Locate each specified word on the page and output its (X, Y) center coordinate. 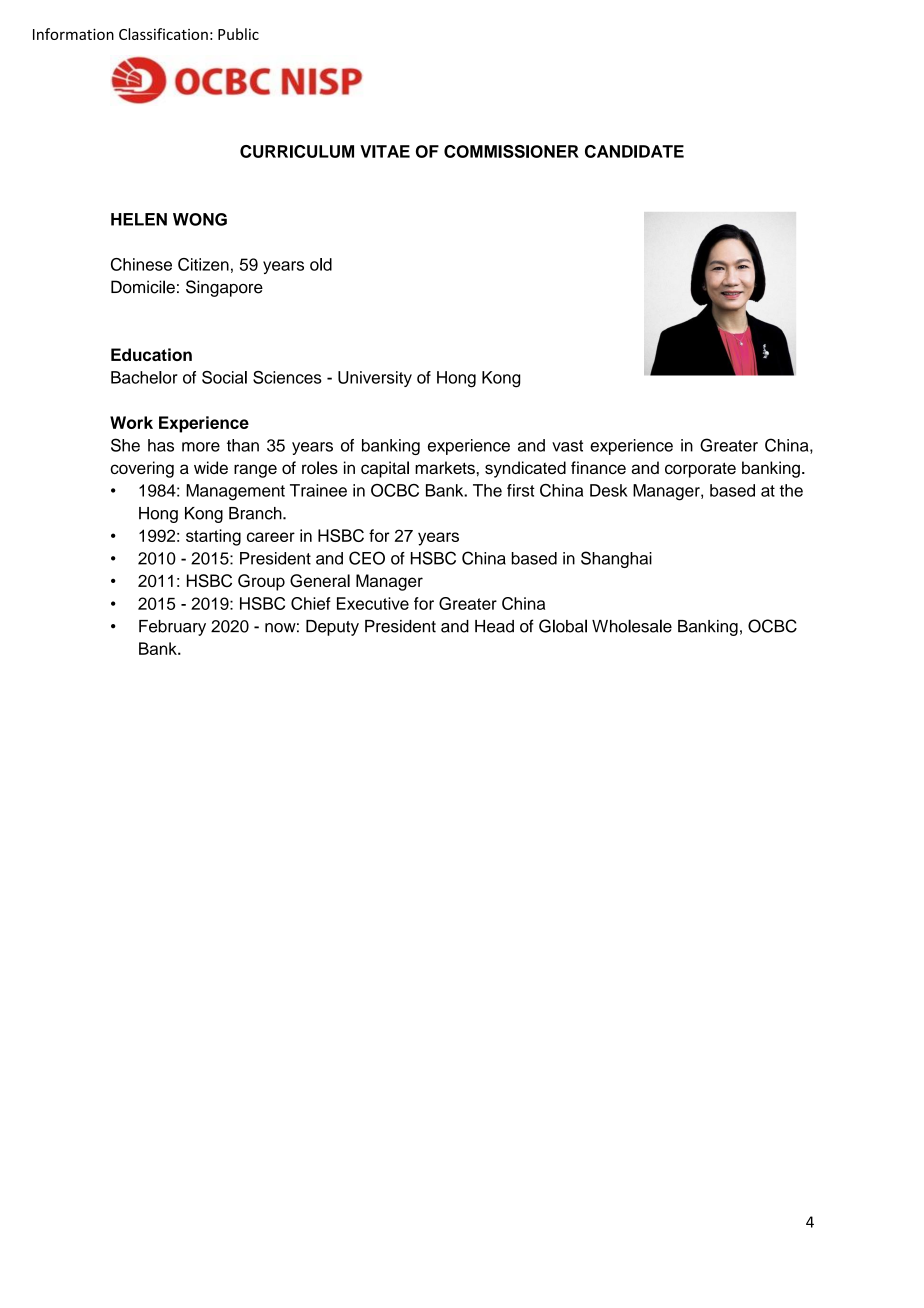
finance (598, 467)
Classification (163, 34)
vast (567, 446)
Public (238, 34)
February (172, 628)
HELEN (139, 219)
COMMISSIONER (511, 151)
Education (151, 354)
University (375, 379)
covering (142, 469)
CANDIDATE (634, 151)
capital (385, 469)
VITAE (385, 151)
